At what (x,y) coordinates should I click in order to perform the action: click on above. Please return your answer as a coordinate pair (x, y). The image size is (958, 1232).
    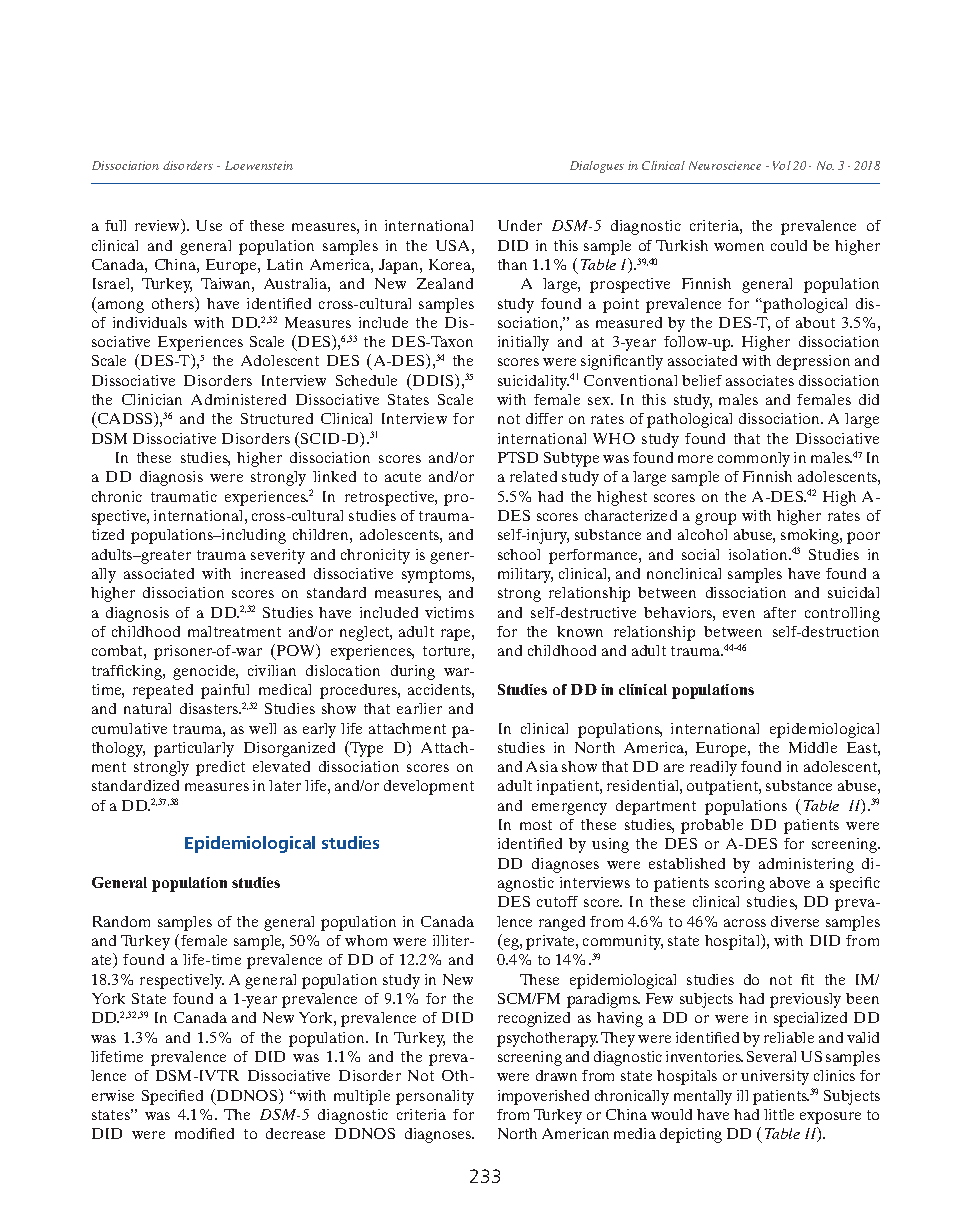
    Looking at the image, I should click on (790, 882).
